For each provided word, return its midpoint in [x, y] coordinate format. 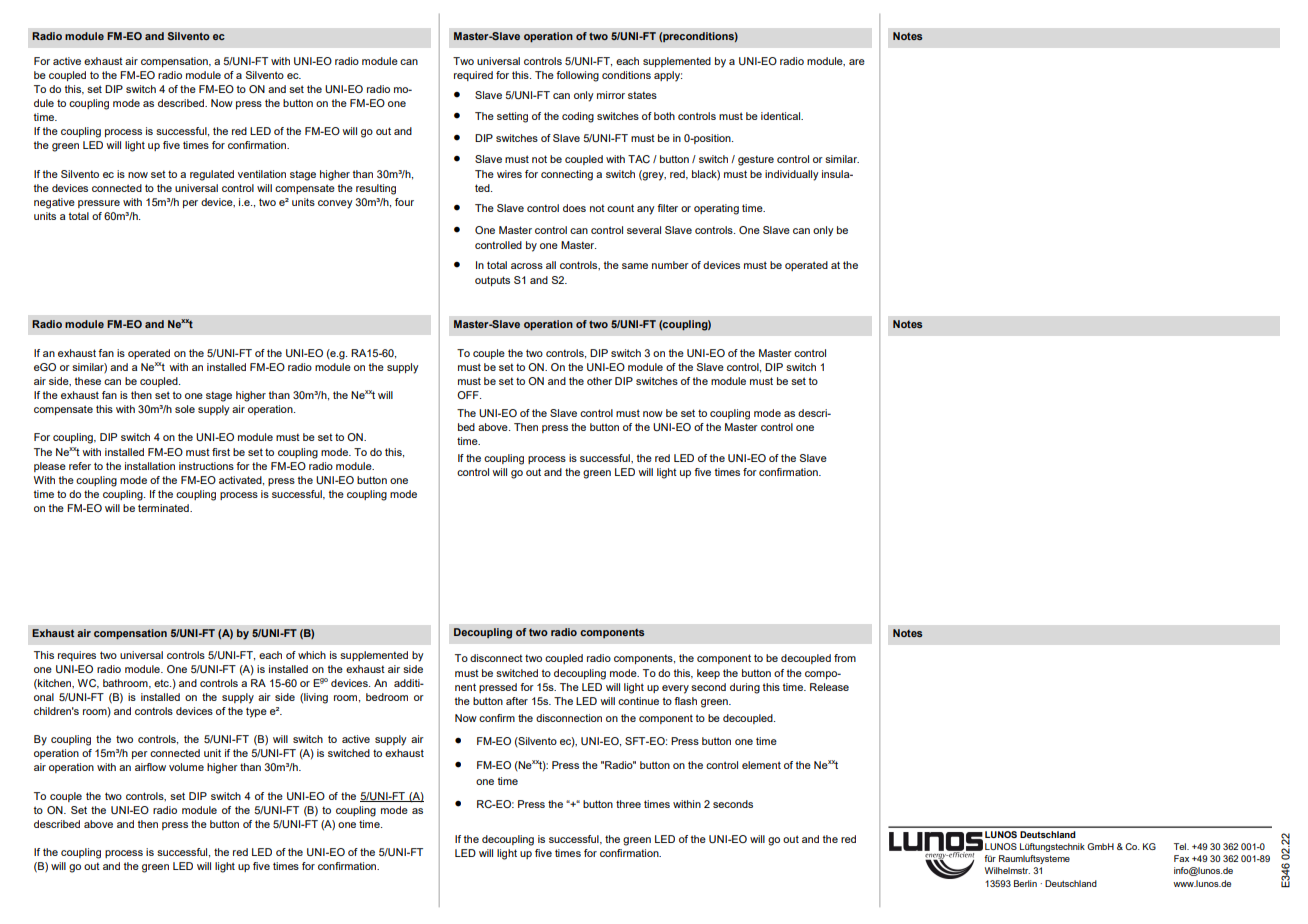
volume [186, 767]
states [642, 95]
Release [829, 687]
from [845, 658]
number [670, 265]
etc [162, 683]
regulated [212, 175]
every [675, 689]
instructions [206, 466]
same [635, 266]
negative [54, 203]
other [599, 381]
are [857, 62]
